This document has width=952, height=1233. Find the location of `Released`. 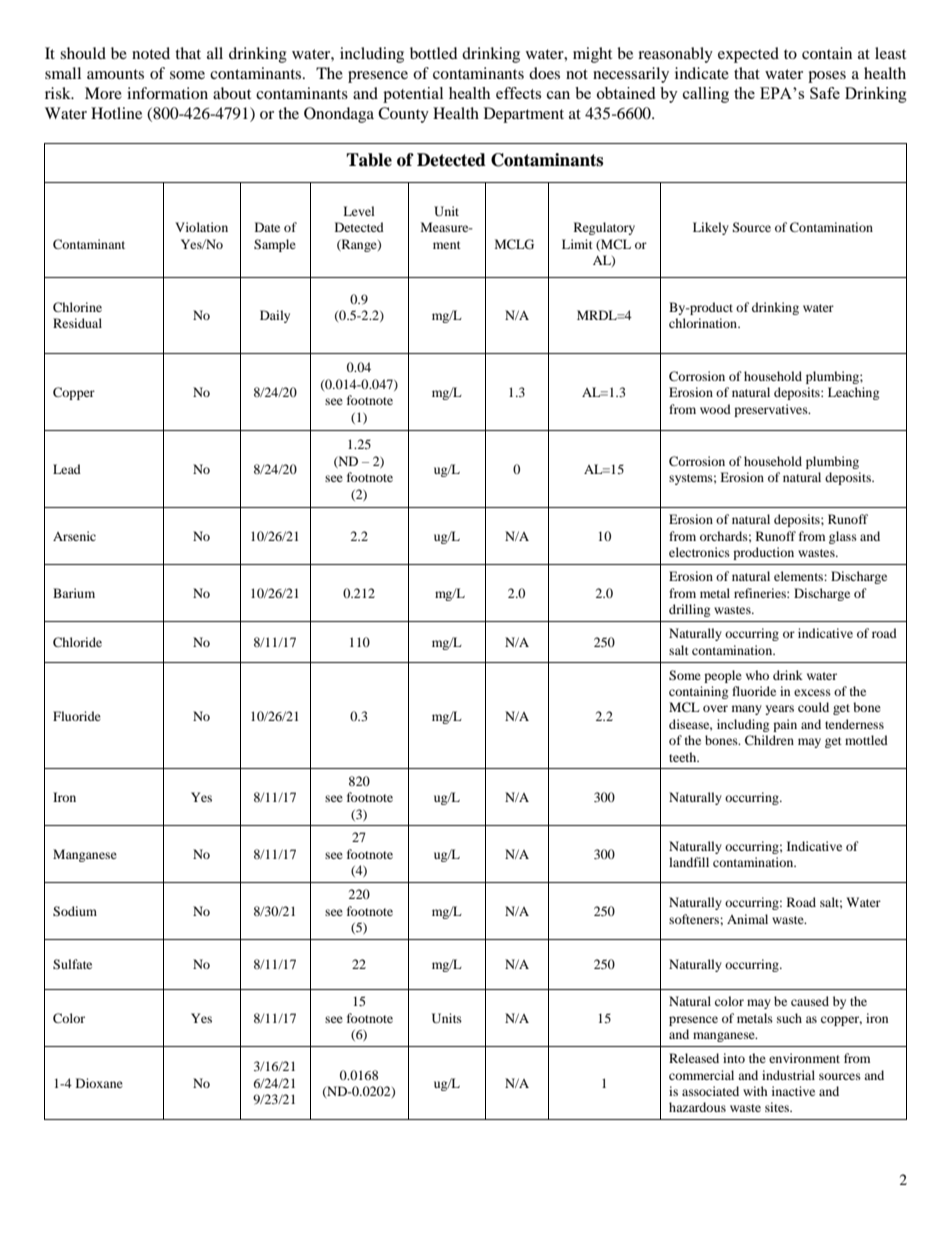

Released is located at coordinates (694, 1058).
